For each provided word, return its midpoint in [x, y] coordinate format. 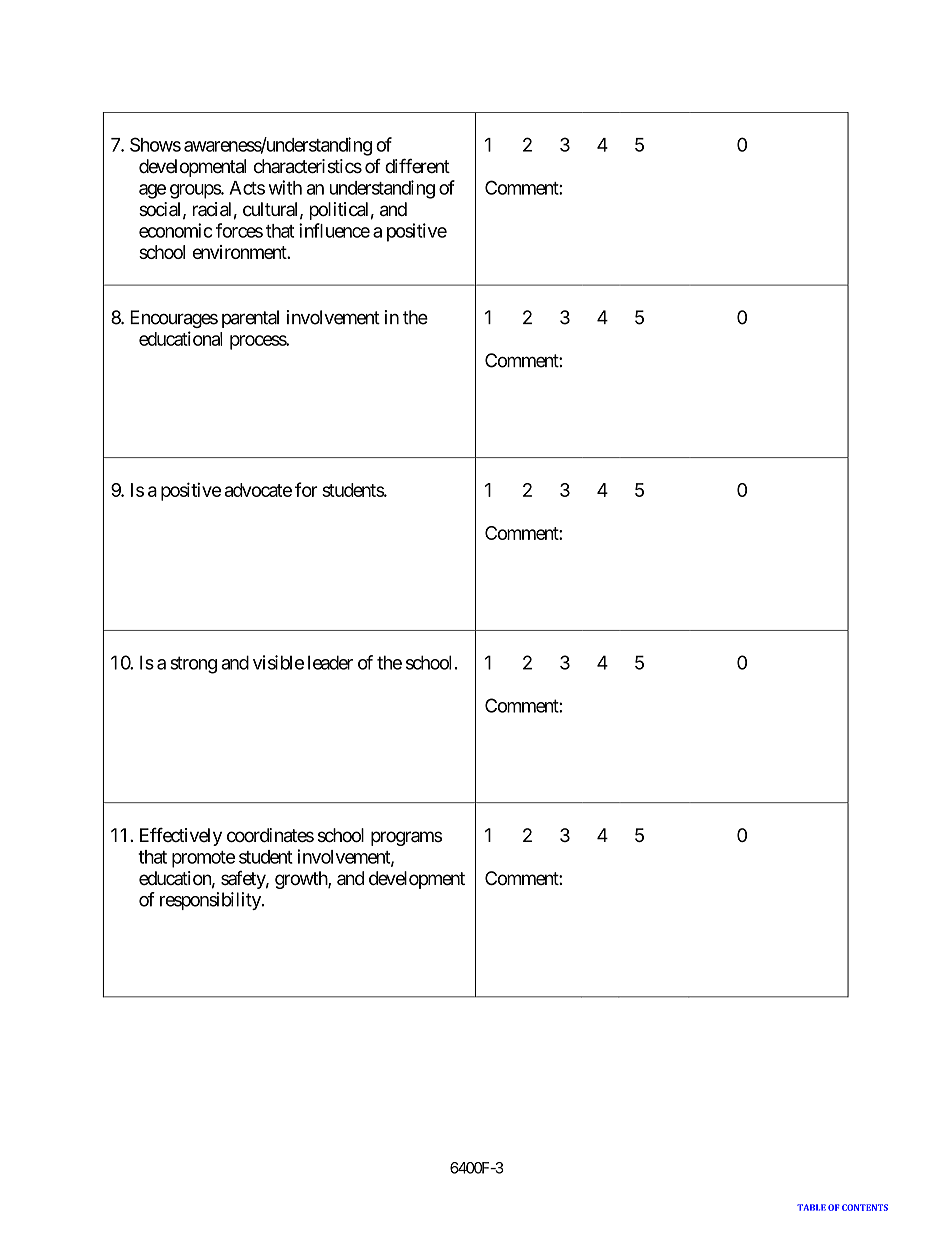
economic [176, 230]
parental [250, 319]
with [285, 187]
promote [203, 859]
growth [302, 880]
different [417, 165]
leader [330, 662]
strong [193, 665]
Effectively [181, 837]
